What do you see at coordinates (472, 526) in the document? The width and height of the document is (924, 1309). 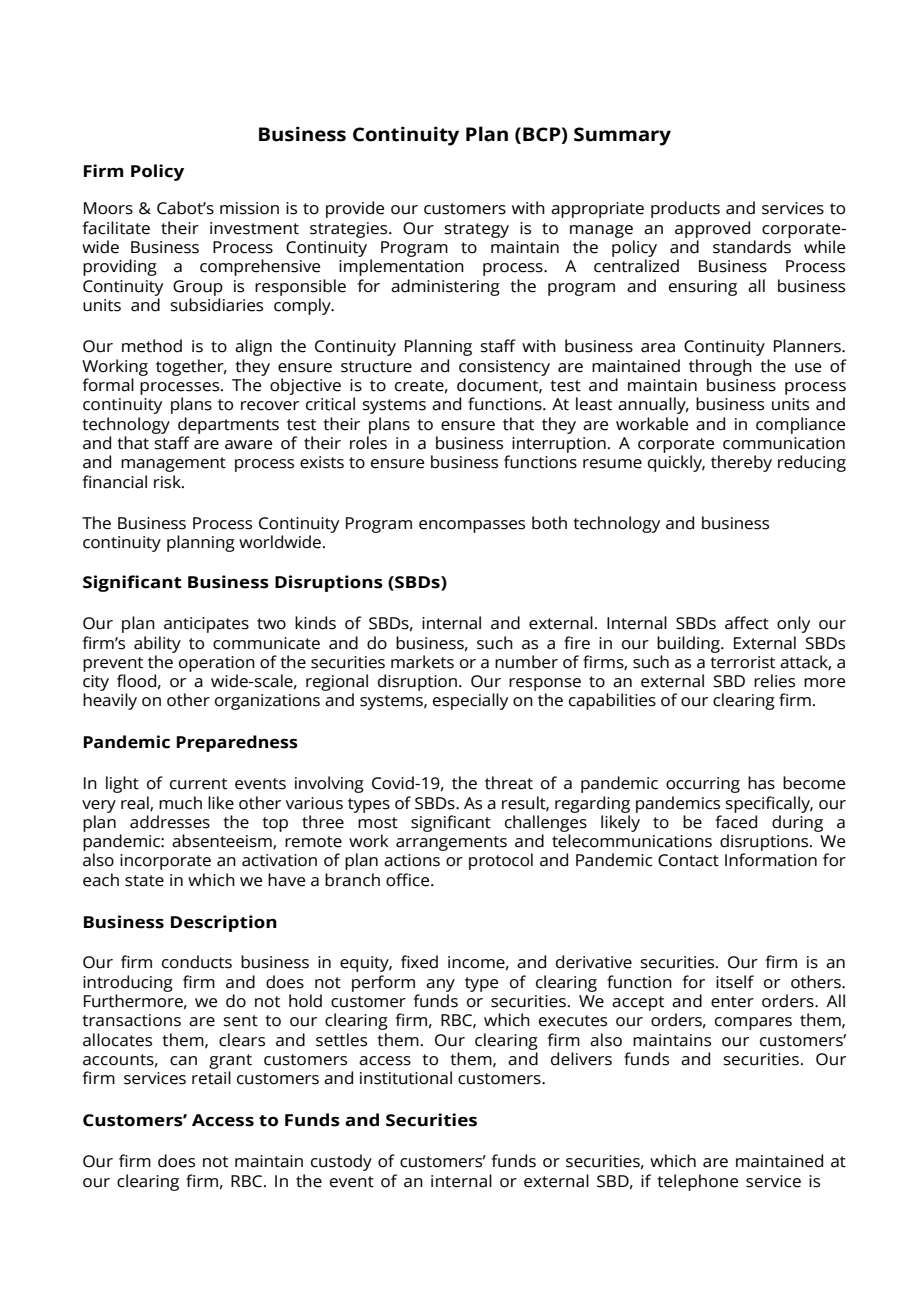 I see `encompasses` at bounding box center [472, 526].
